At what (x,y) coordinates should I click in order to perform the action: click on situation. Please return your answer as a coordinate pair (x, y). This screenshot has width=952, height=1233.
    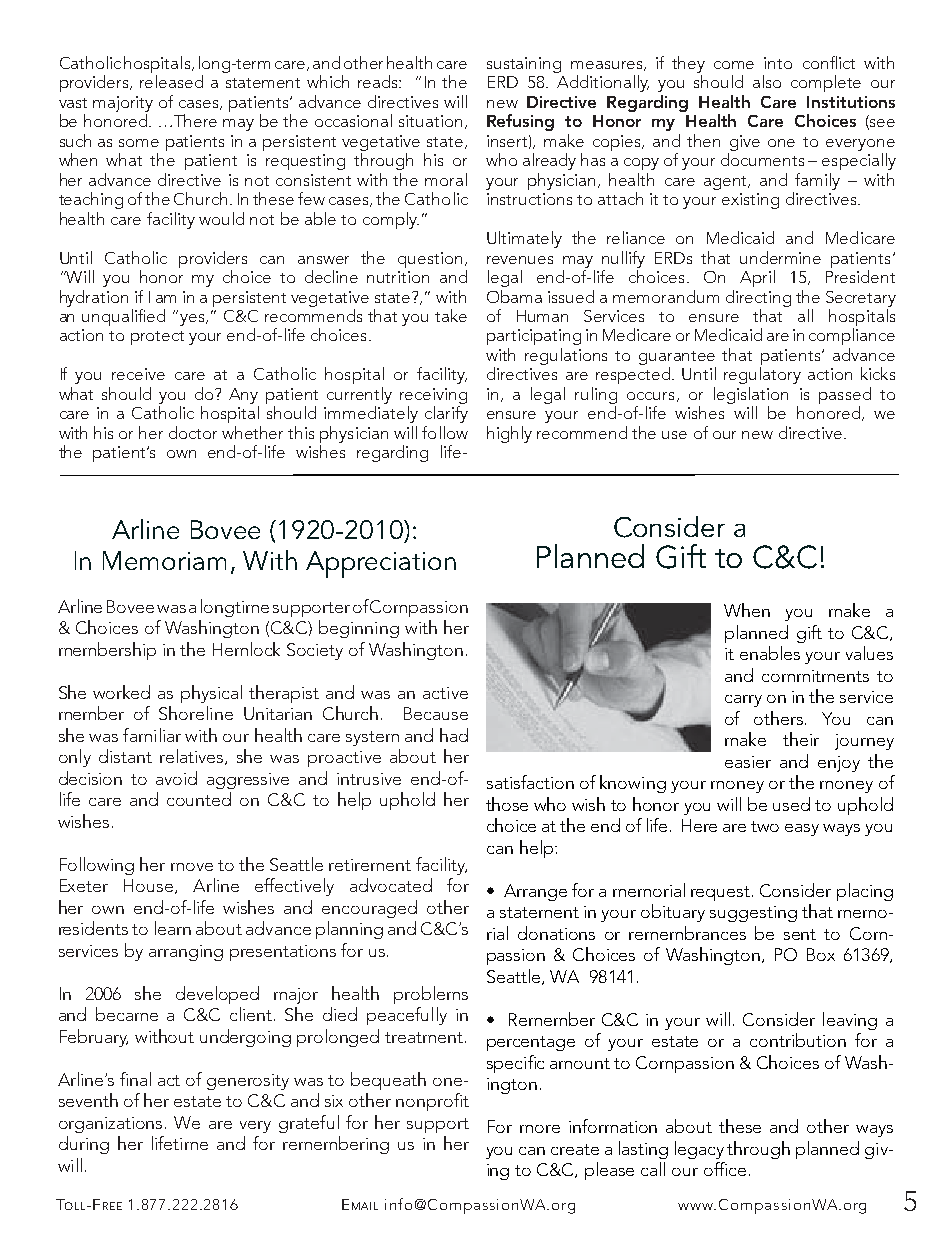
    Looking at the image, I should click on (430, 121).
